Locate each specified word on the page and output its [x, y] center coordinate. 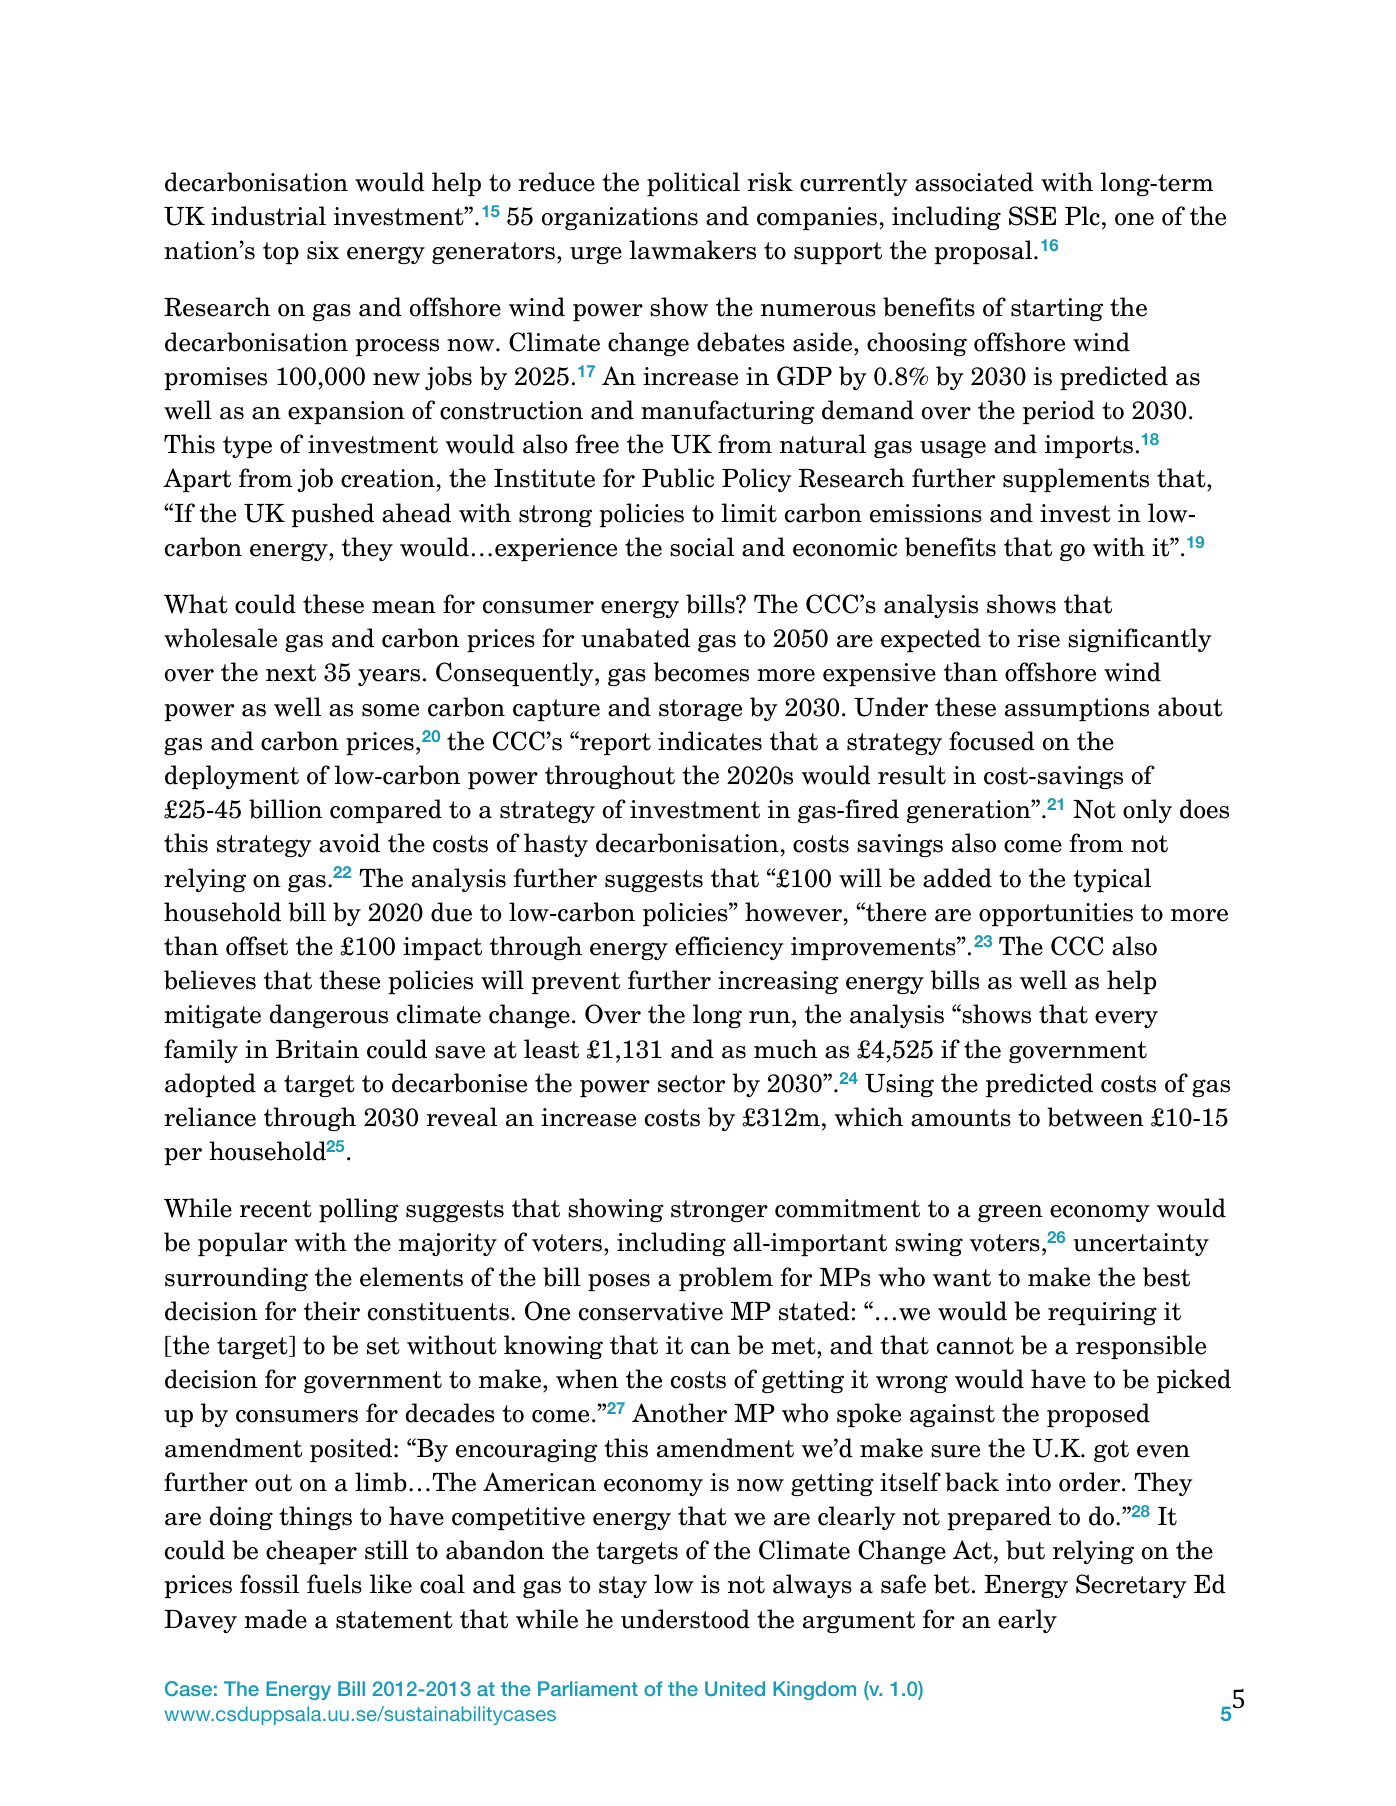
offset [257, 946]
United [735, 1688]
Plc [1082, 216]
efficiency [729, 948]
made [275, 1619]
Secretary [1131, 1586]
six [323, 250]
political [693, 184]
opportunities [1056, 914]
